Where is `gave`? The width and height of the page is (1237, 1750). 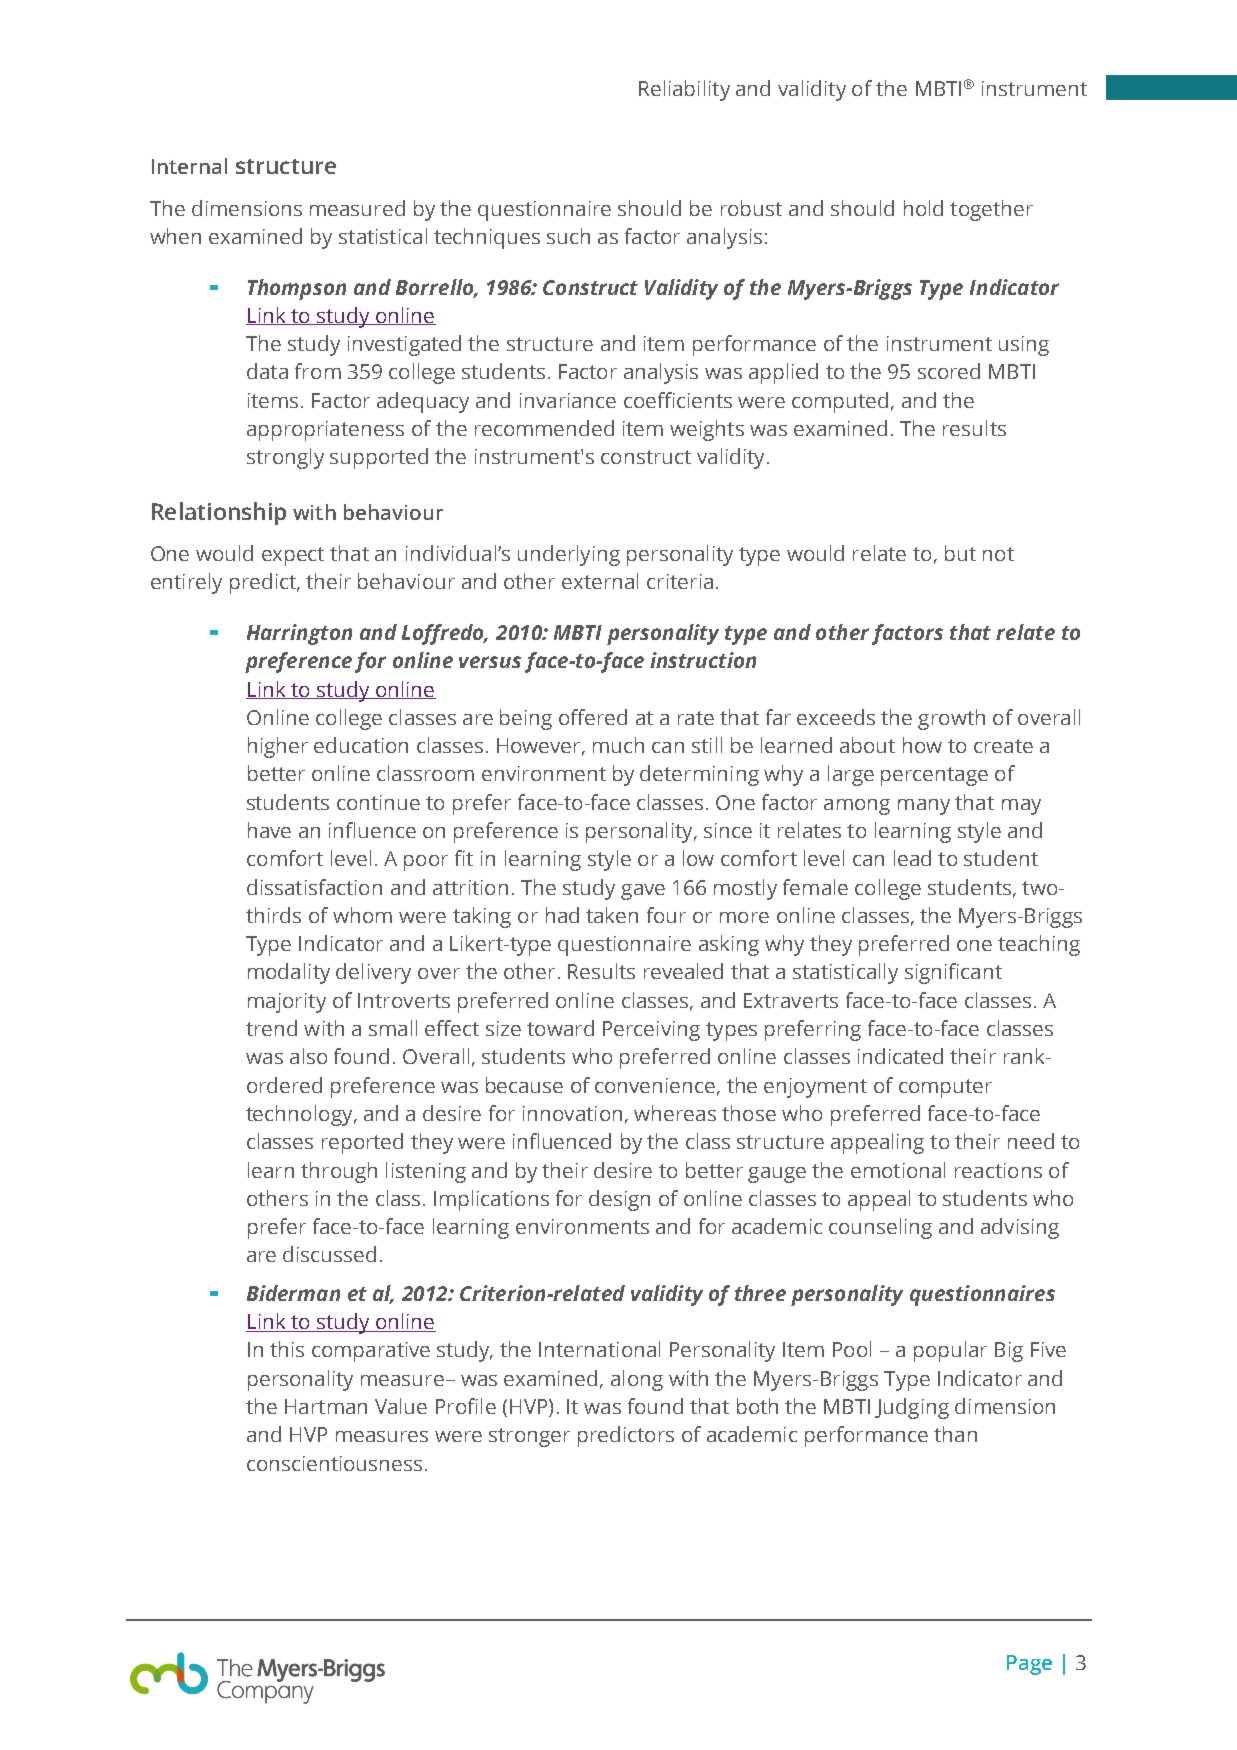 gave is located at coordinates (643, 892).
